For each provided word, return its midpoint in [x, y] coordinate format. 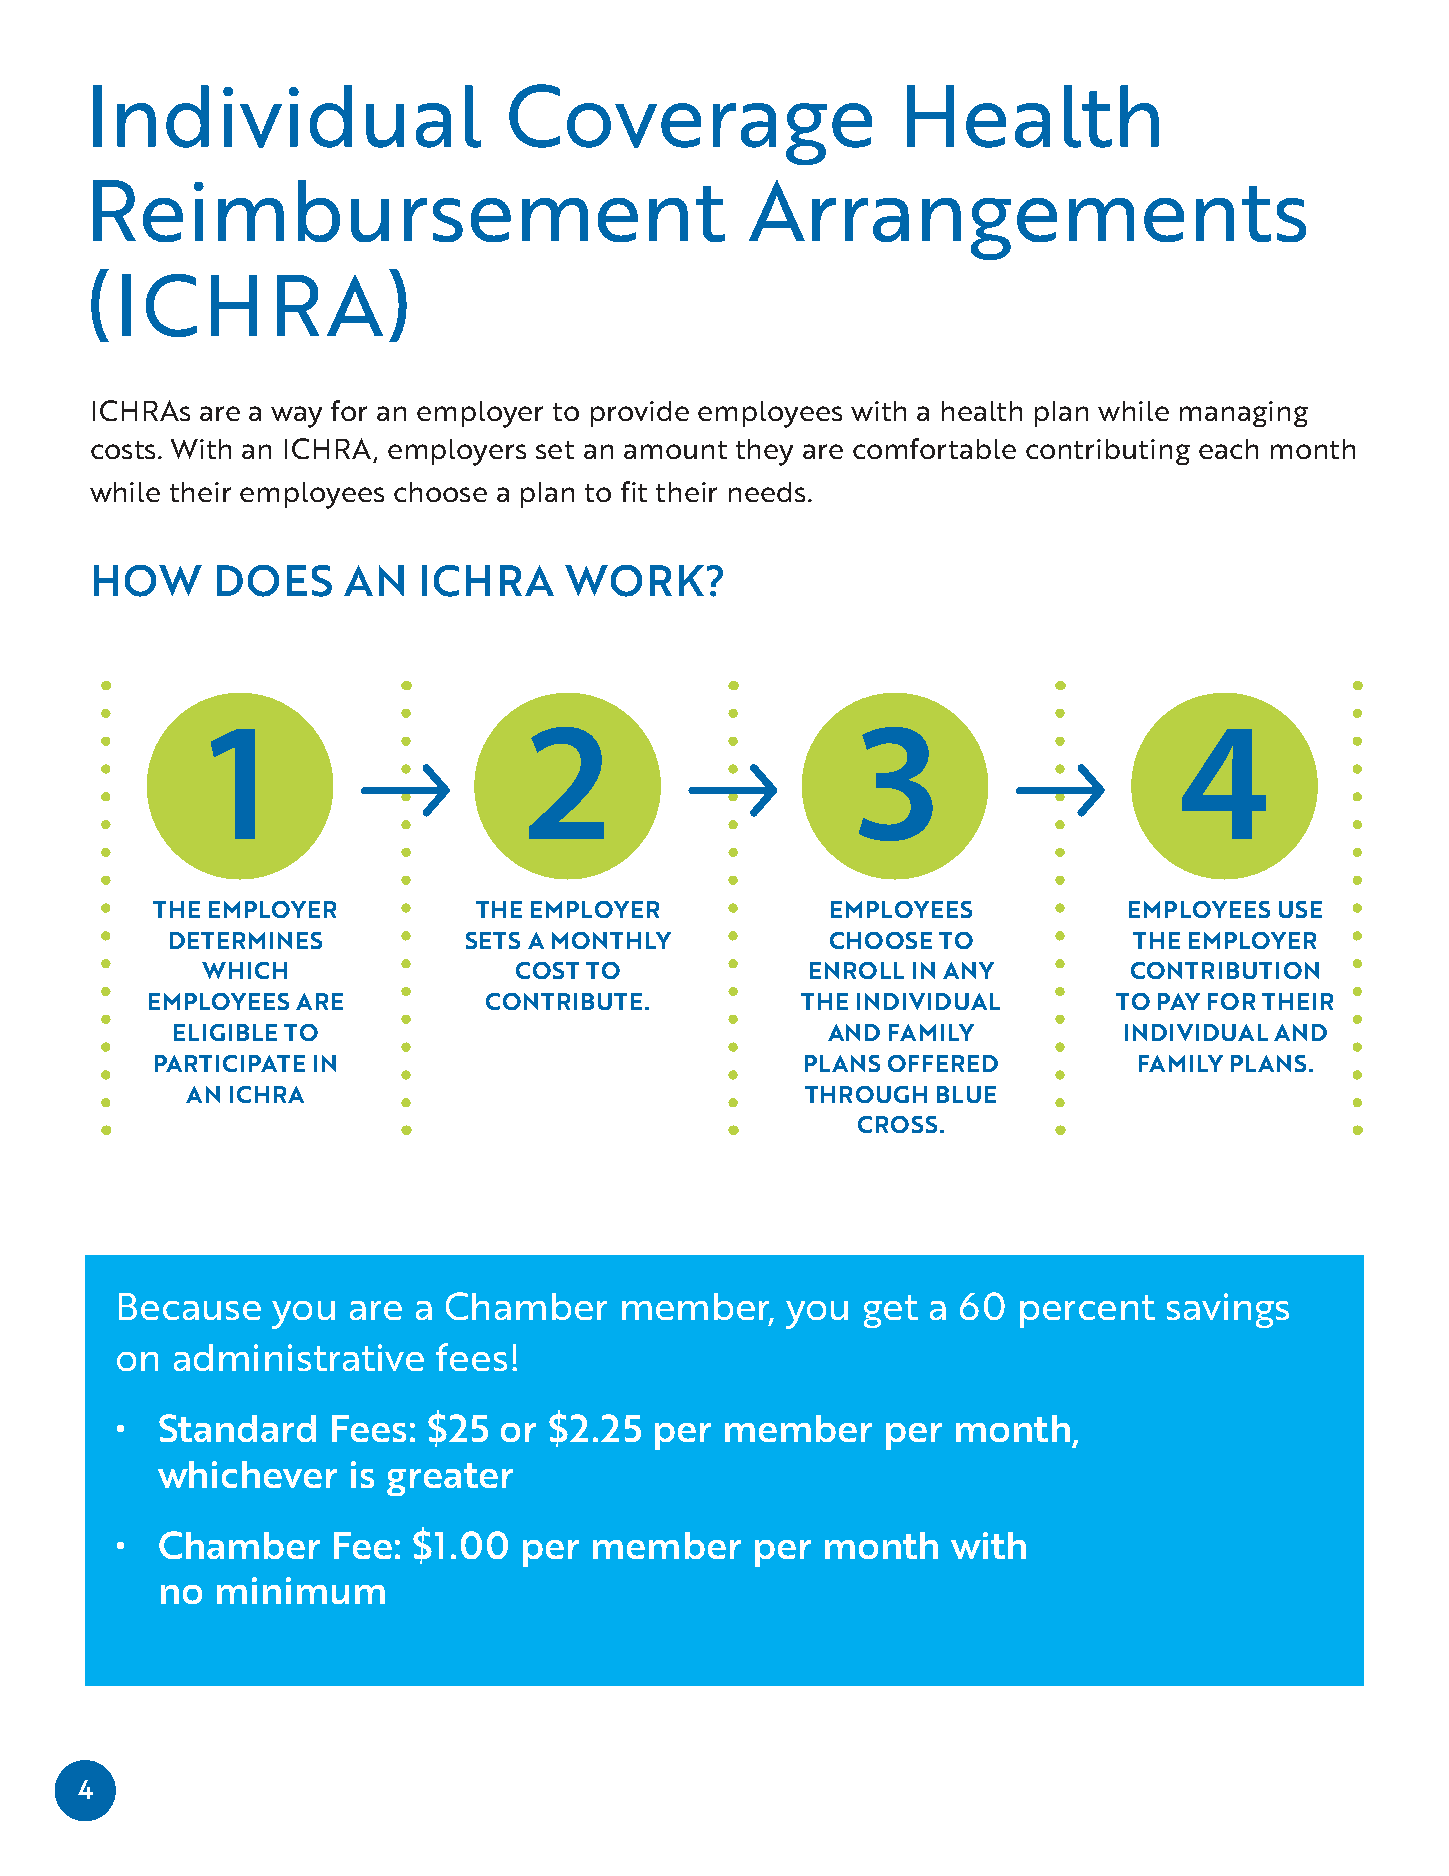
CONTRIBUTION [1225, 970]
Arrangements [1027, 220]
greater [450, 1479]
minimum [301, 1590]
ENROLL [857, 970]
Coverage [690, 124]
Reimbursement [409, 211]
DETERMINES [246, 940]
